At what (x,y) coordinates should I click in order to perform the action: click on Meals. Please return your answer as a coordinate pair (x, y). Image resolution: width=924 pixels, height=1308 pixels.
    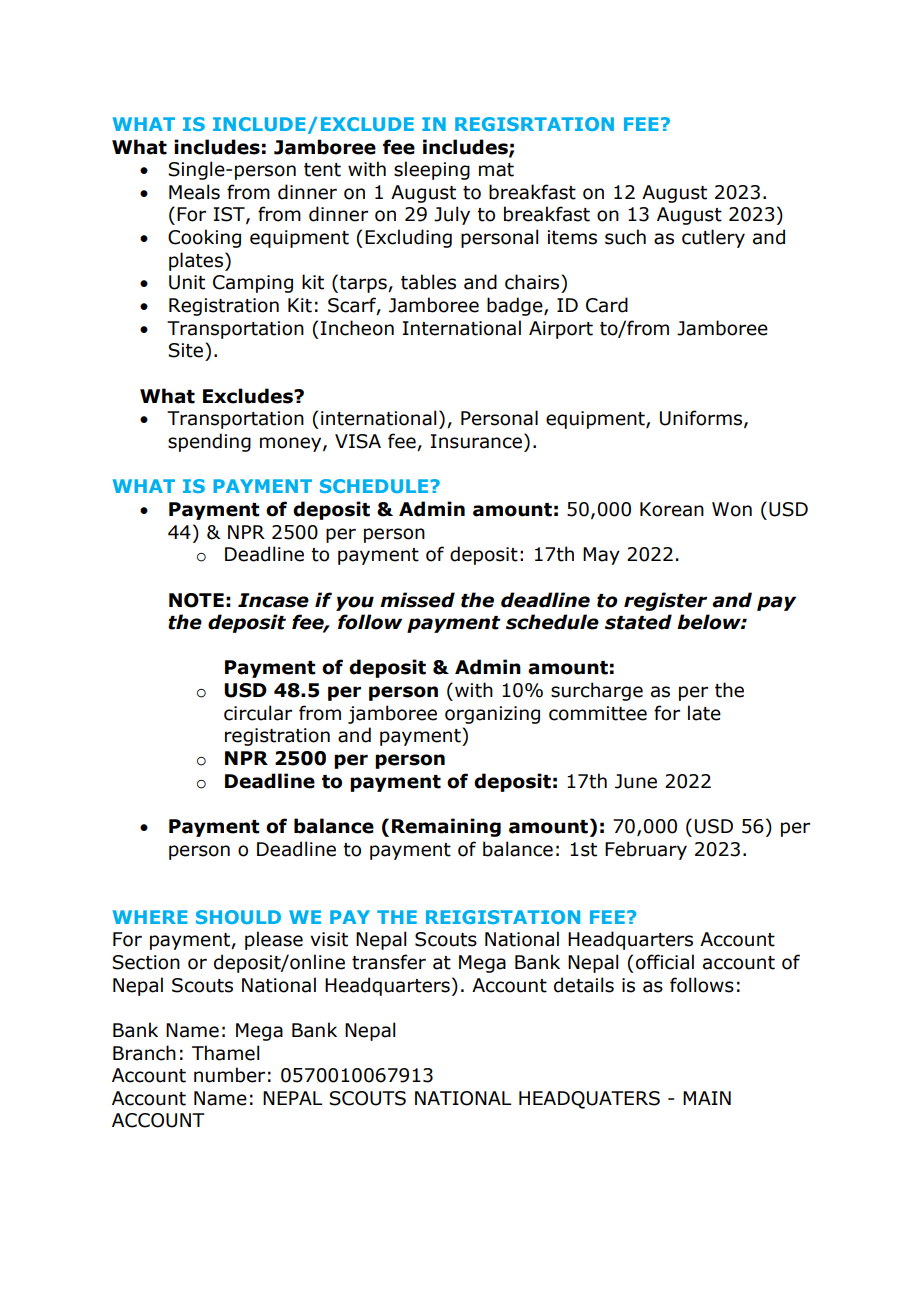
    Looking at the image, I should click on (194, 192).
